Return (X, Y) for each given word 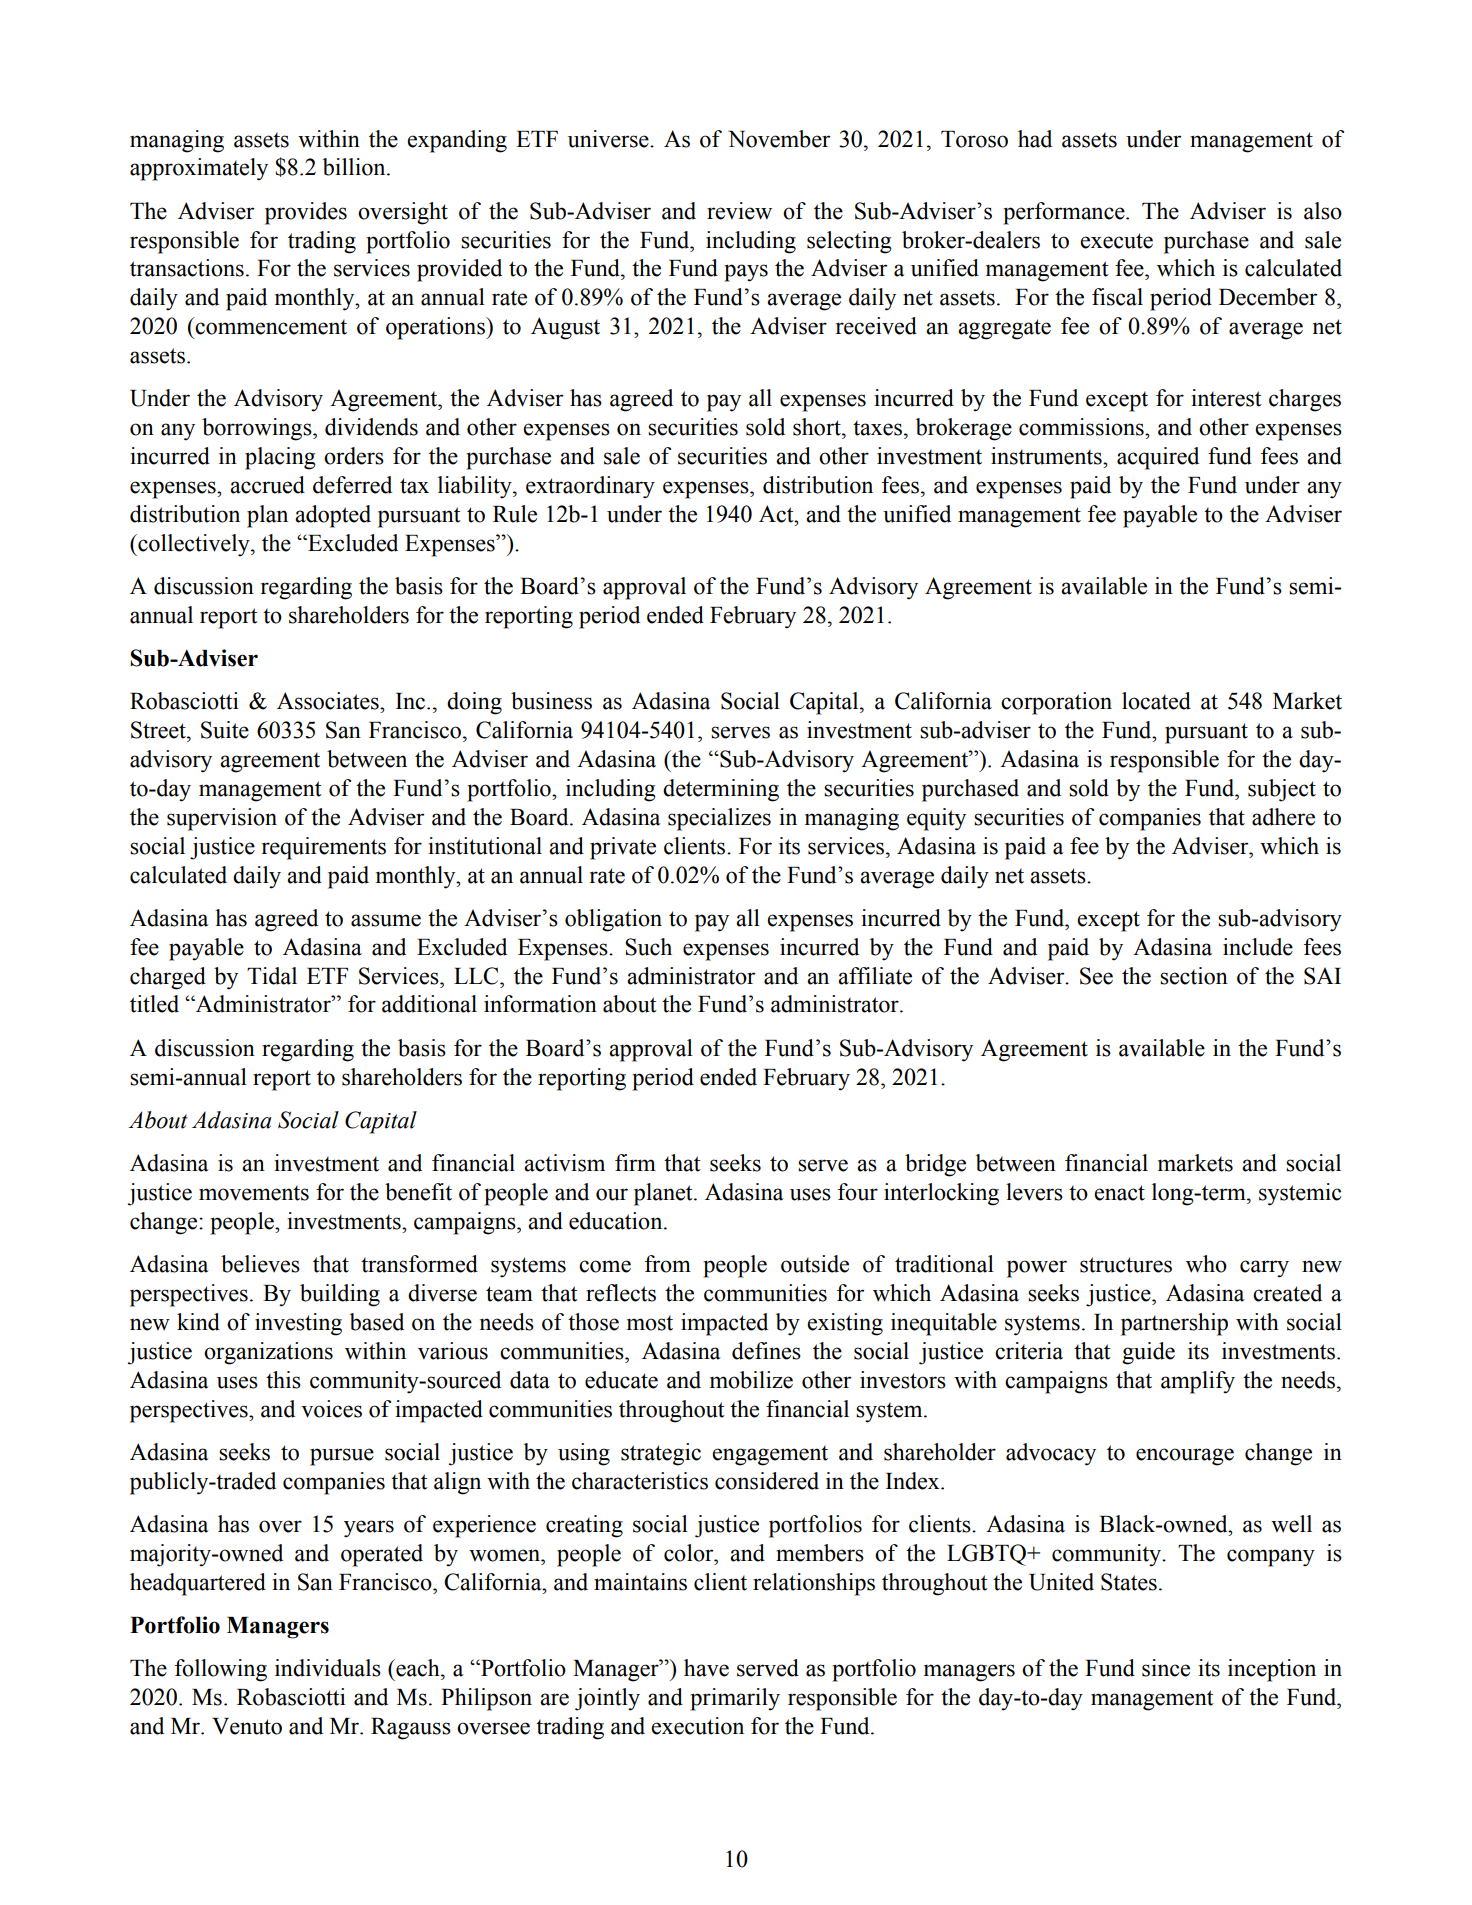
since (1166, 1668)
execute (1116, 241)
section (1194, 976)
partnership (1174, 1324)
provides (306, 213)
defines (766, 1351)
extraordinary (590, 487)
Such (648, 947)
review (739, 211)
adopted (333, 516)
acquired (1158, 458)
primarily (735, 1699)
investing (298, 1324)
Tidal (272, 976)
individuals (328, 1668)
